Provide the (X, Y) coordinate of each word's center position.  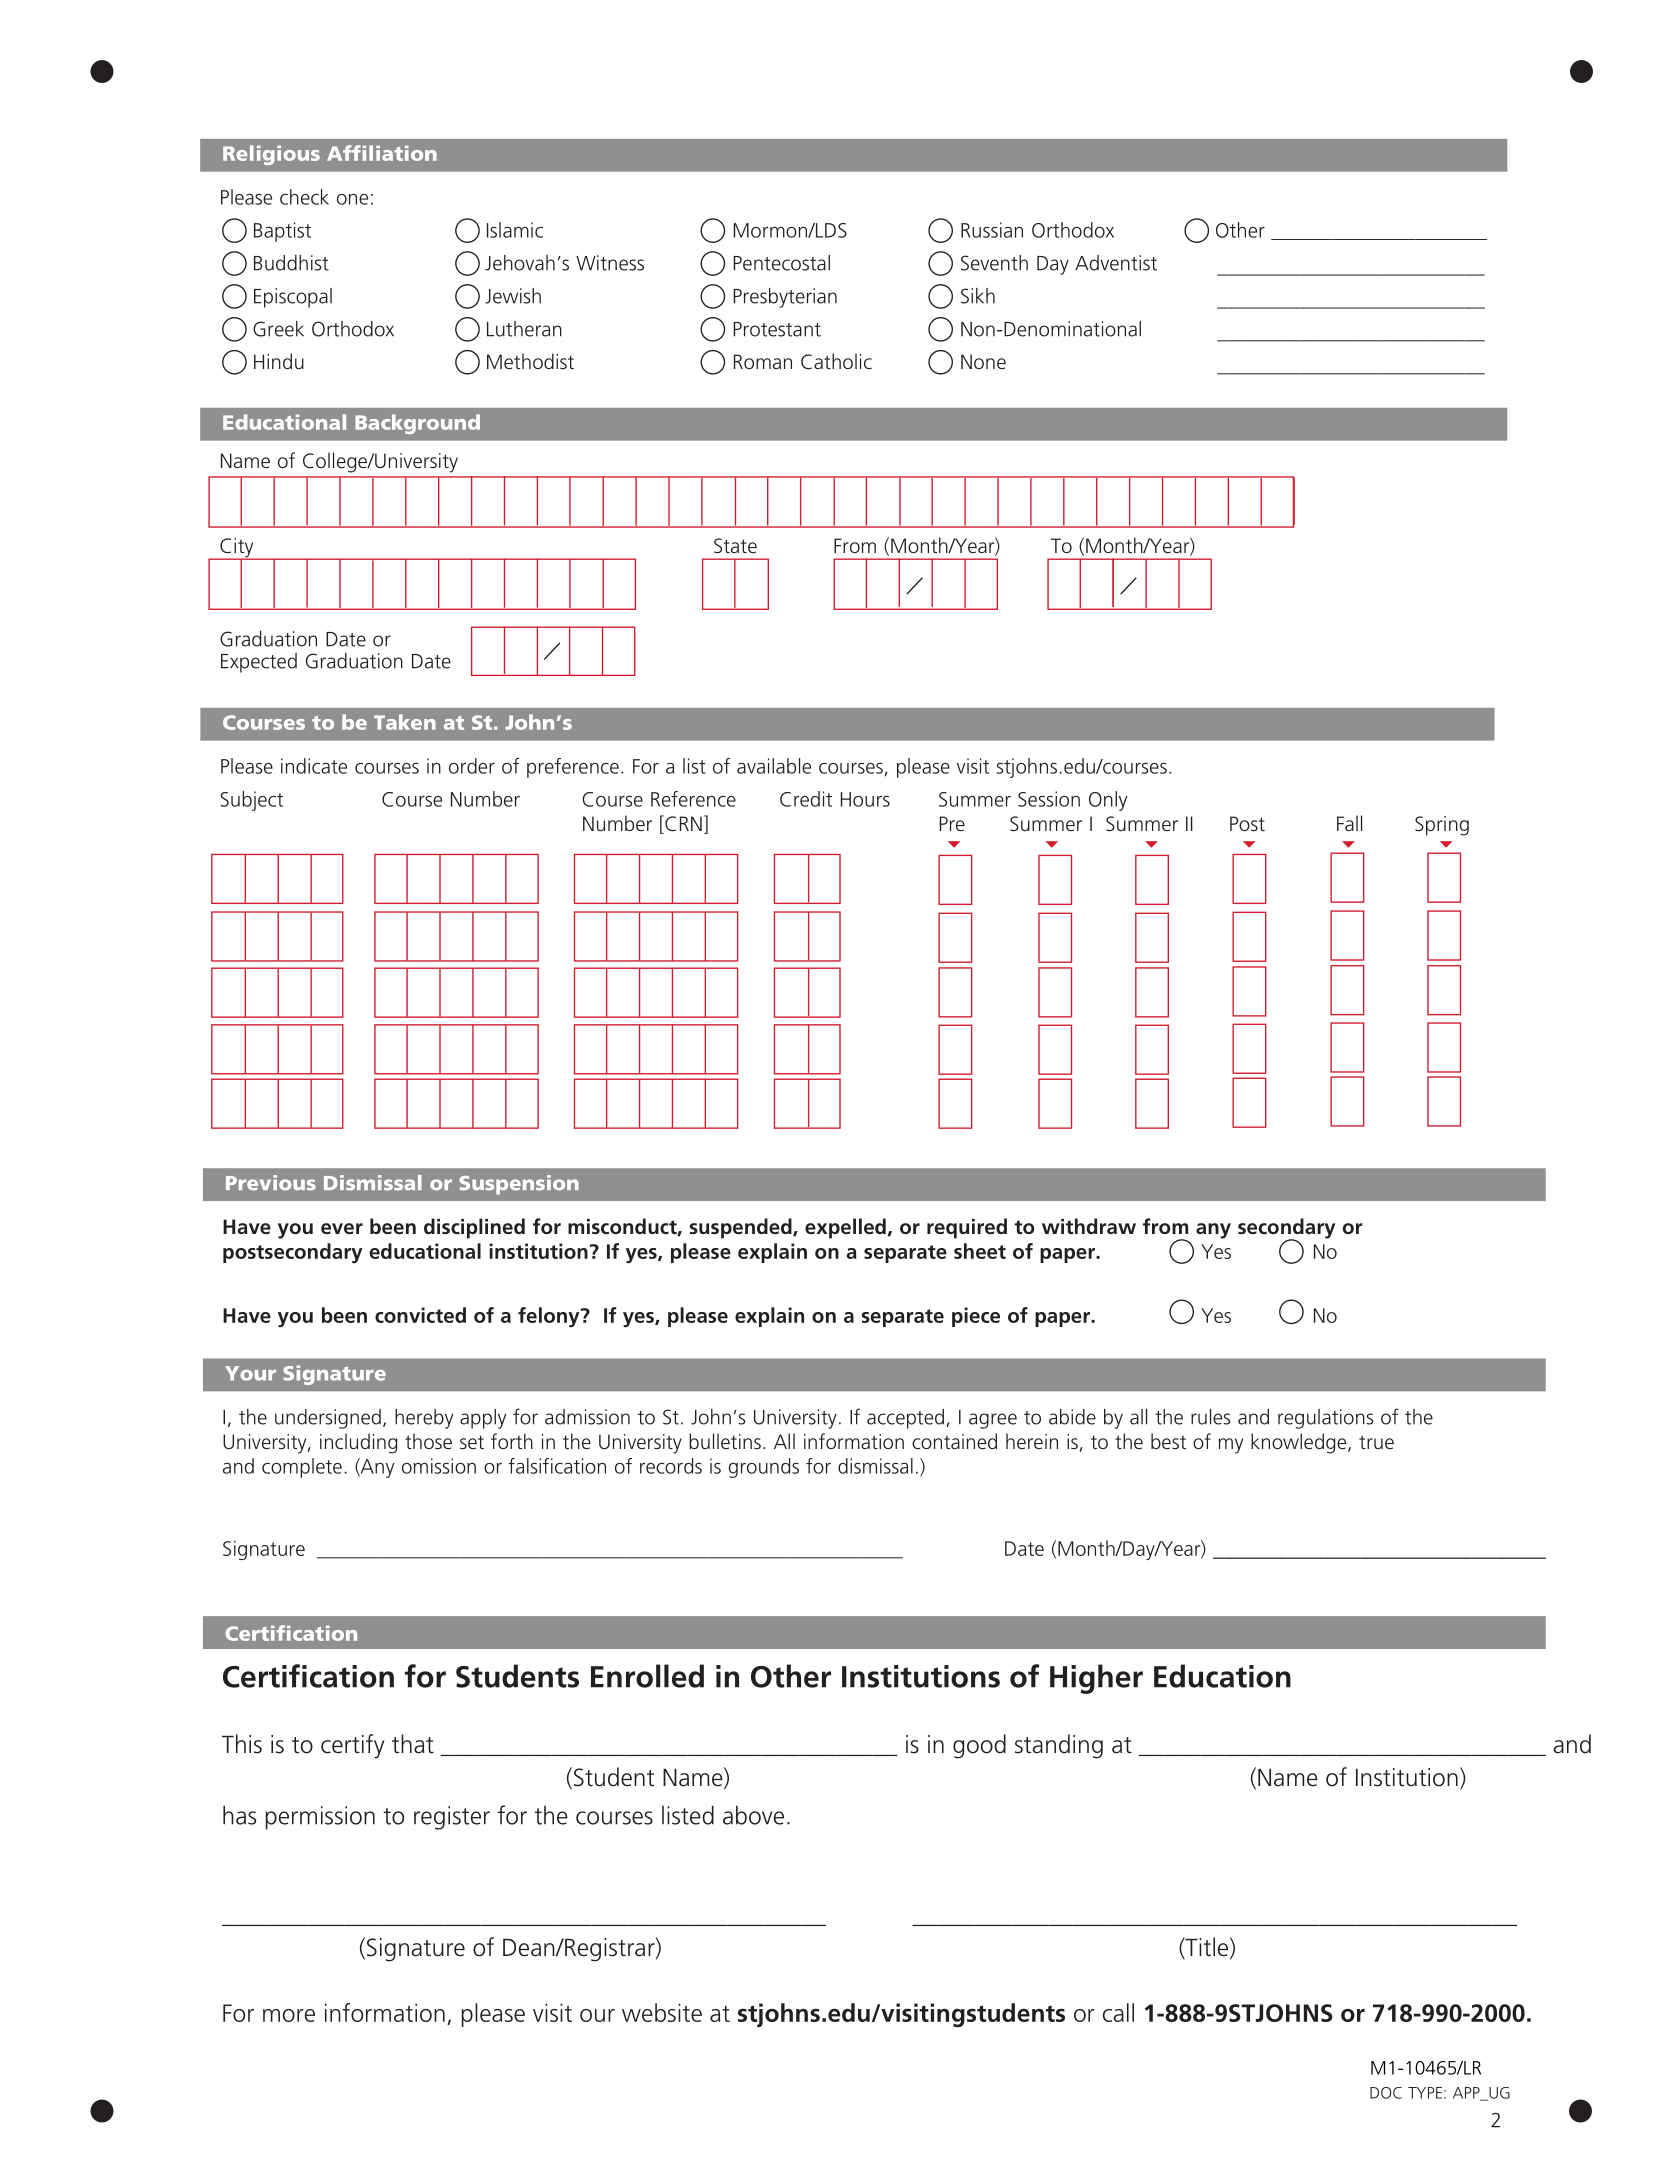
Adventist (1116, 263)
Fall (1349, 823)
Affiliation (382, 153)
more (289, 2015)
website (662, 2012)
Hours (865, 799)
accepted (905, 1419)
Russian (992, 230)
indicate (314, 766)
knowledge (1300, 1443)
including (358, 1443)
